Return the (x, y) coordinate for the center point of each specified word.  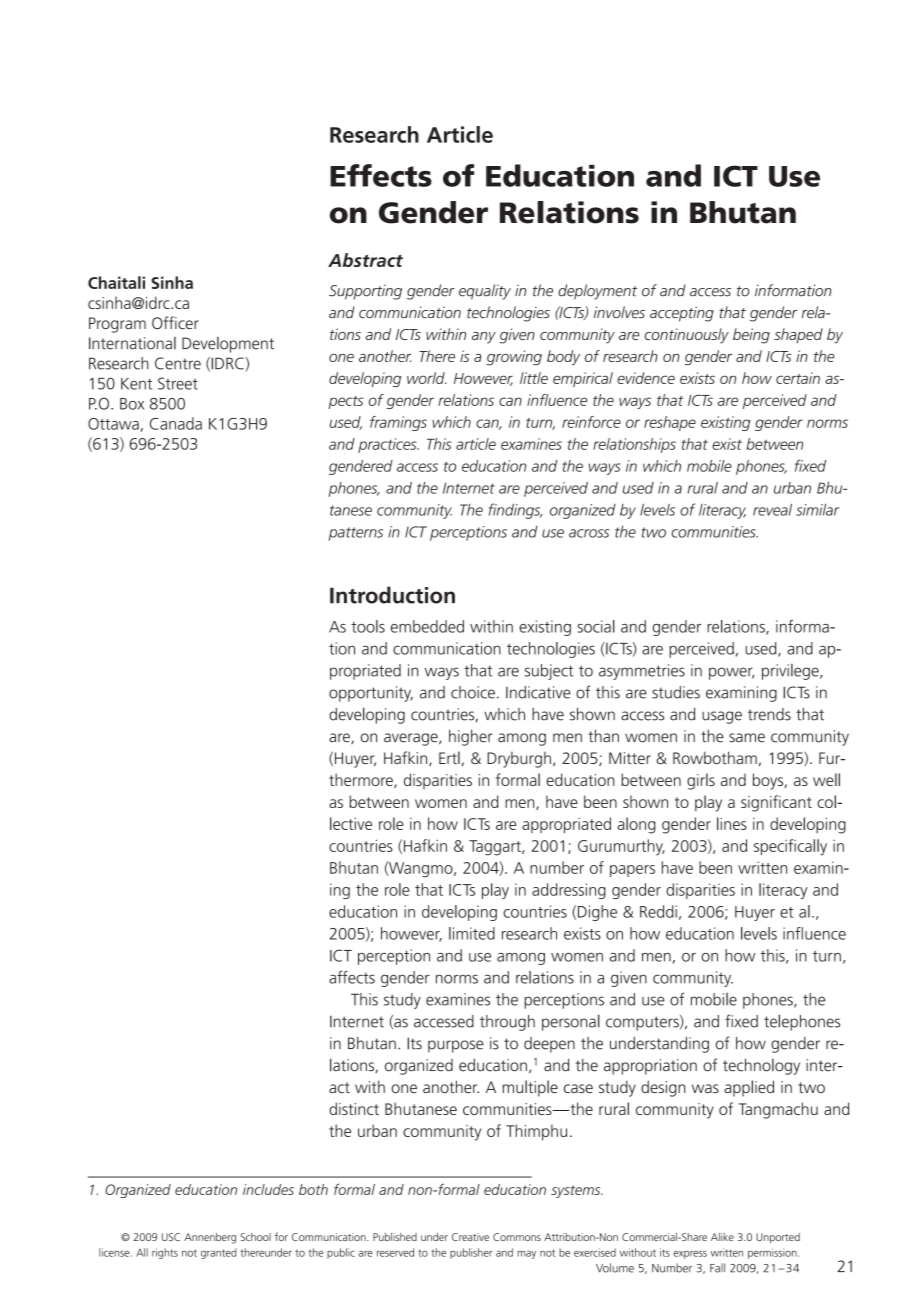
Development (228, 345)
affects (352, 977)
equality (485, 292)
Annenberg (210, 1238)
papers (632, 871)
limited (472, 933)
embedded (427, 626)
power (731, 673)
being (751, 336)
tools (368, 626)
